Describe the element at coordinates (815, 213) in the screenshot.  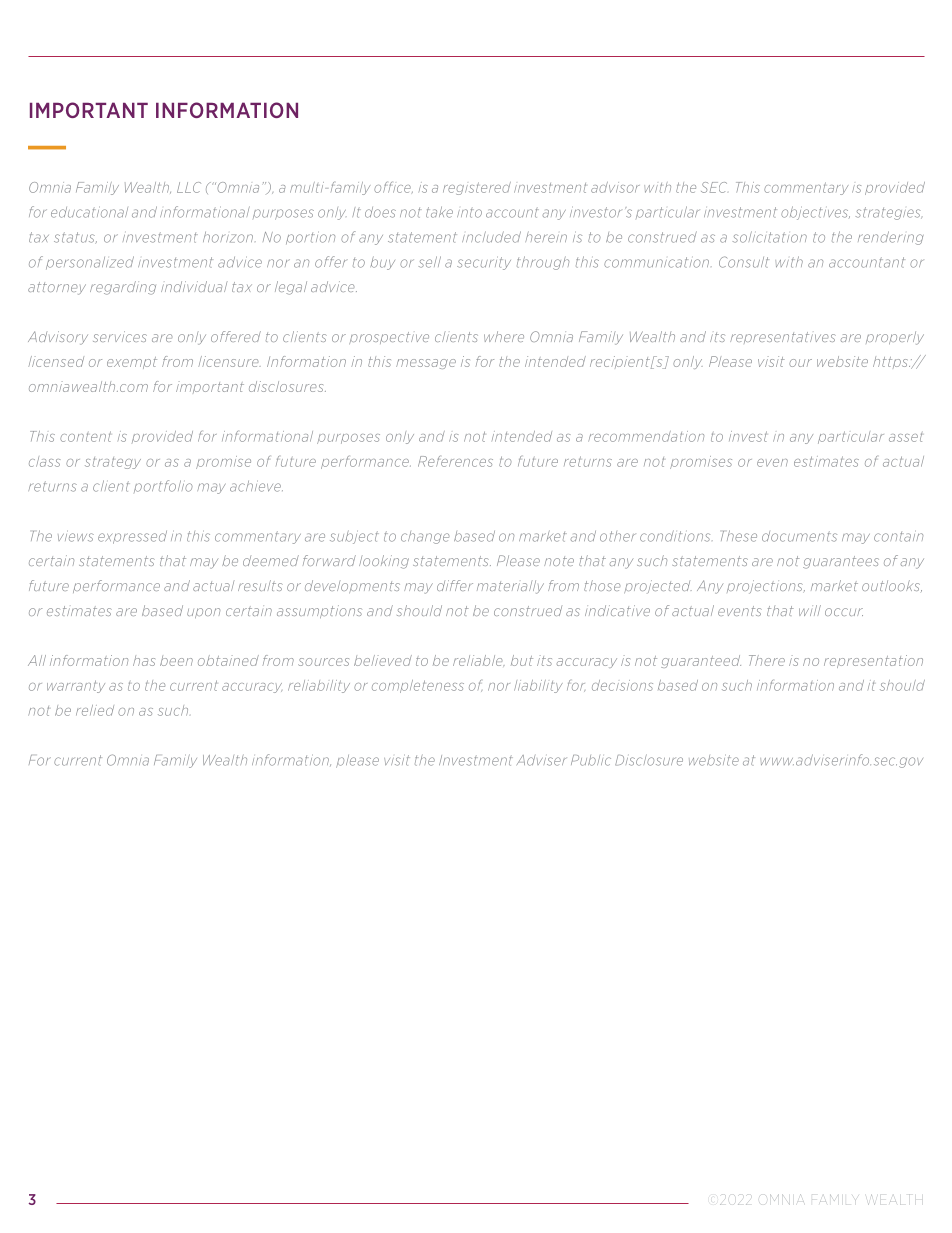
I see `objectives` at that location.
